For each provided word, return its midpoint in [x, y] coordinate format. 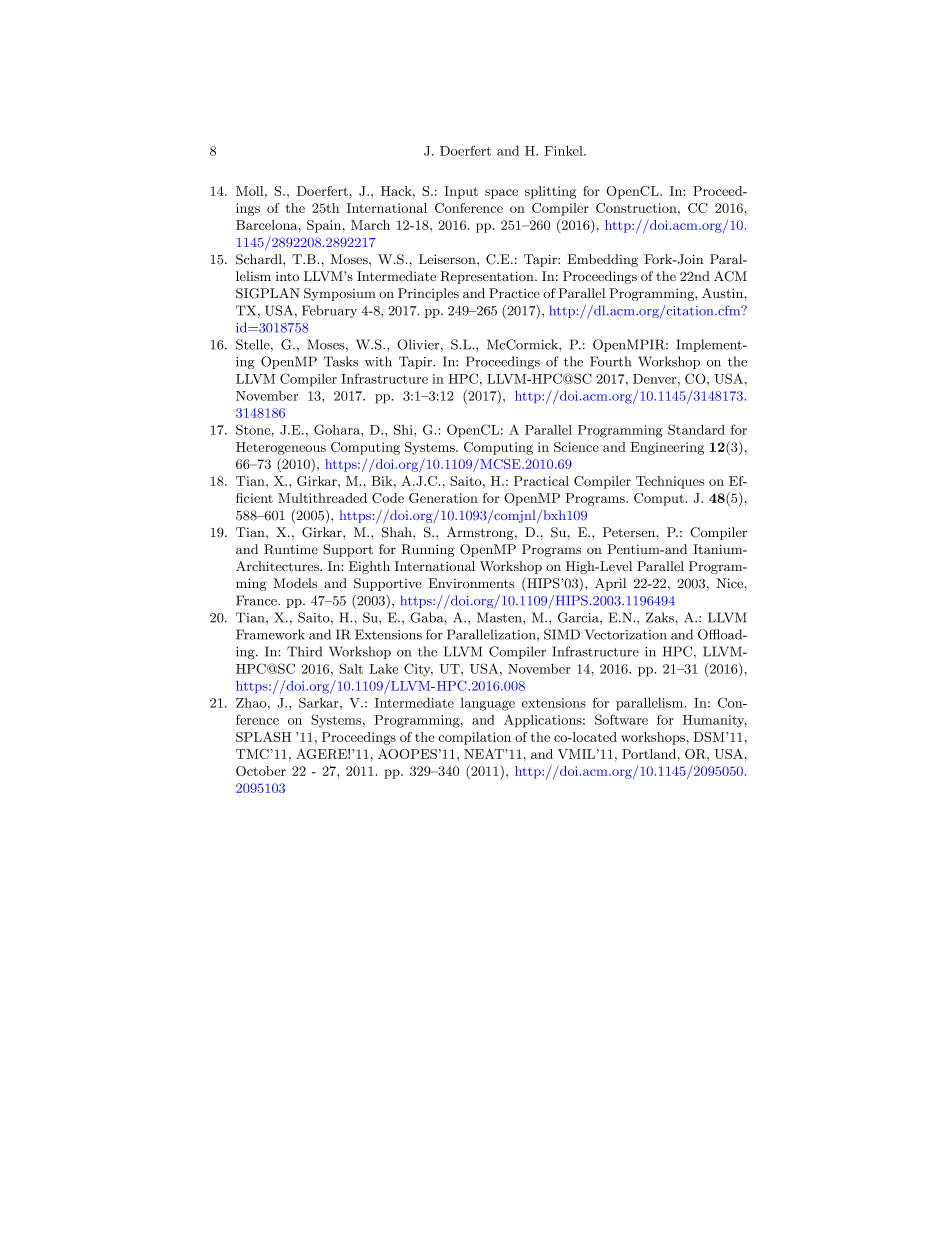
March [370, 225]
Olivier [419, 345]
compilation [474, 738]
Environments [471, 583]
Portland [649, 754]
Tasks [340, 361]
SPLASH [263, 737]
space [501, 194]
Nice [729, 583]
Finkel [564, 150]
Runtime [291, 549]
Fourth [610, 361]
